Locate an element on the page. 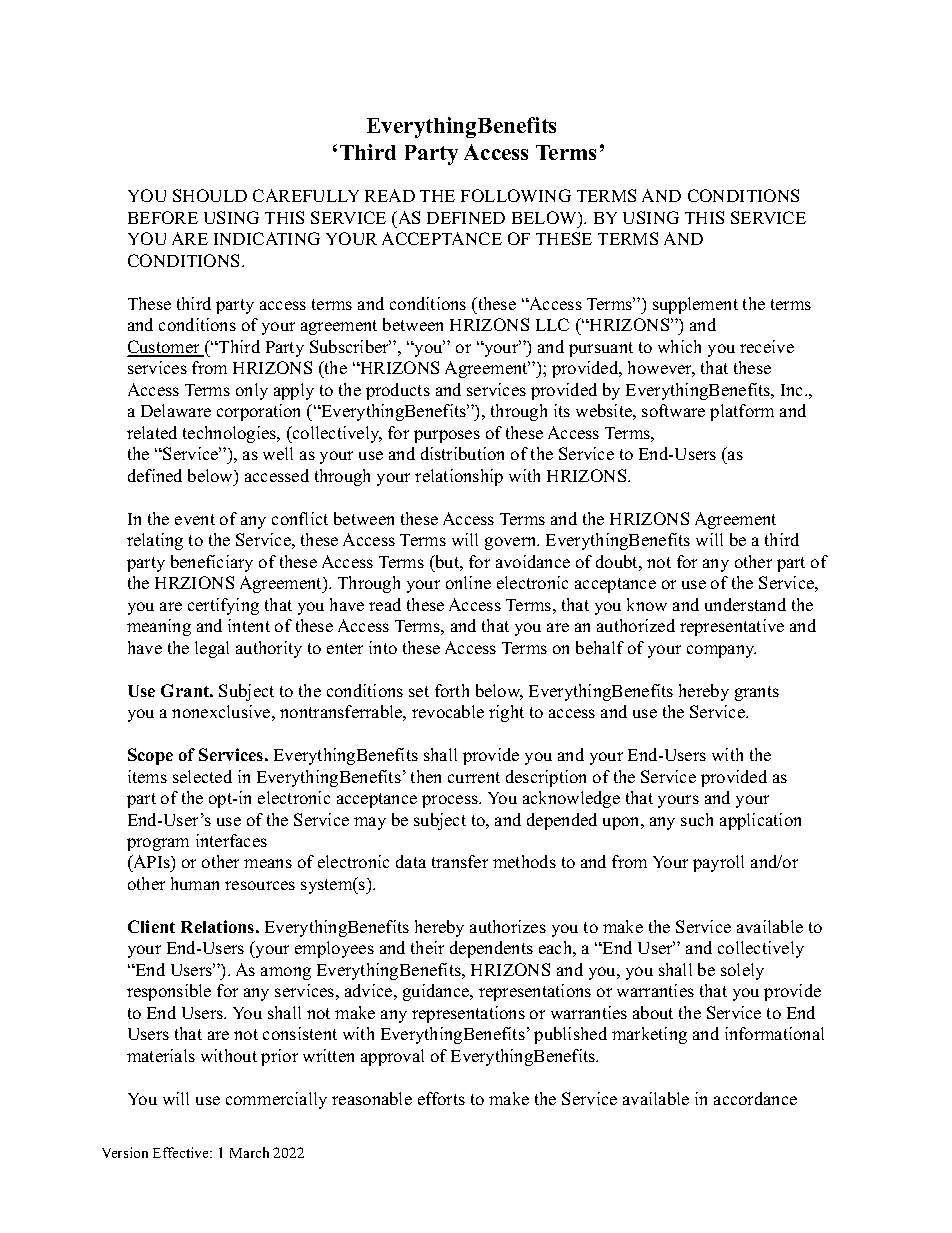 The image size is (952, 1233). platform is located at coordinates (742, 412).
